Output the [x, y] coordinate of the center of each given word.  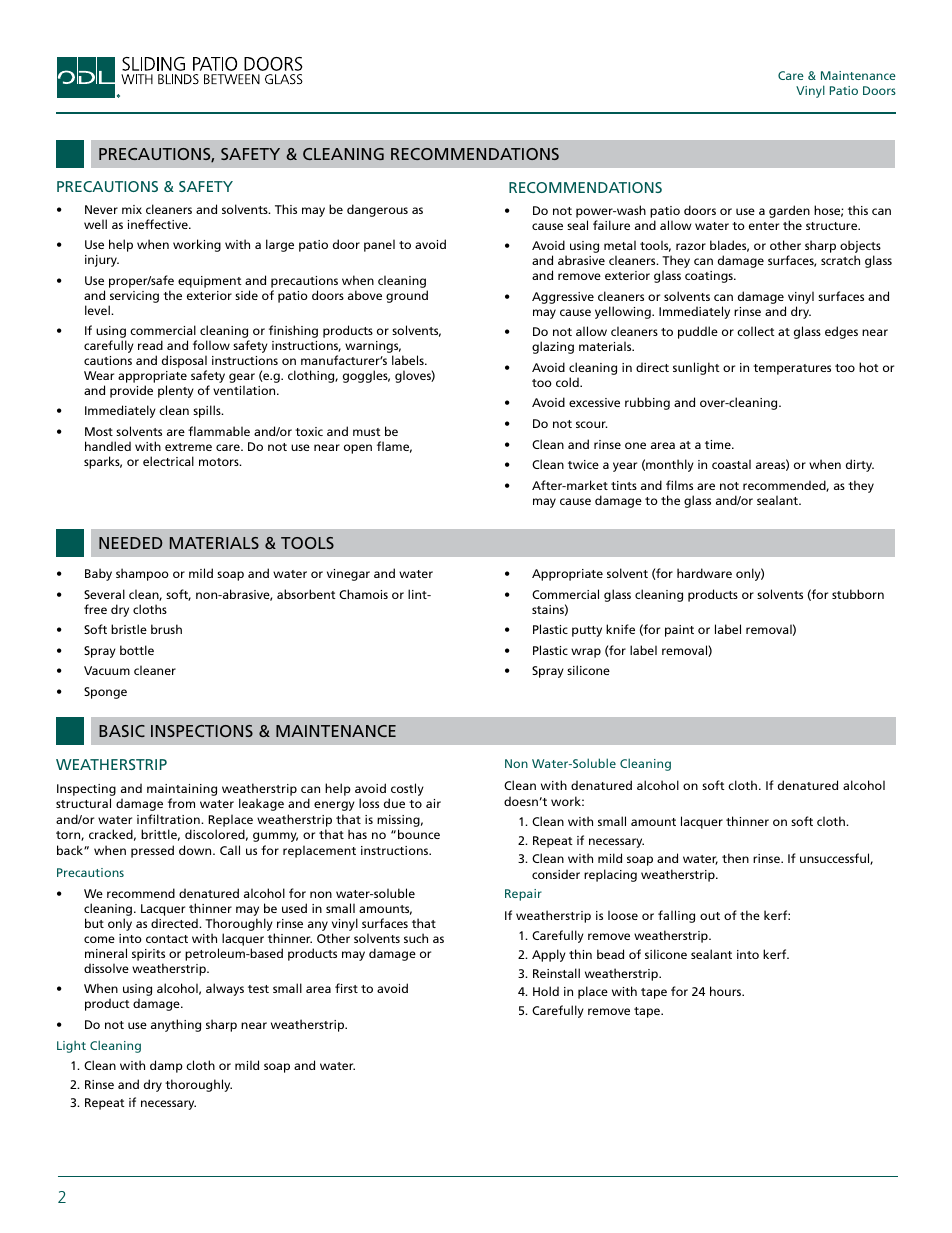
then [735, 858]
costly [407, 789]
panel [379, 245]
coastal [731, 464]
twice [583, 464]
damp [166, 1066]
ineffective [159, 224]
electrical [168, 461]
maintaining [182, 790]
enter [764, 226]
